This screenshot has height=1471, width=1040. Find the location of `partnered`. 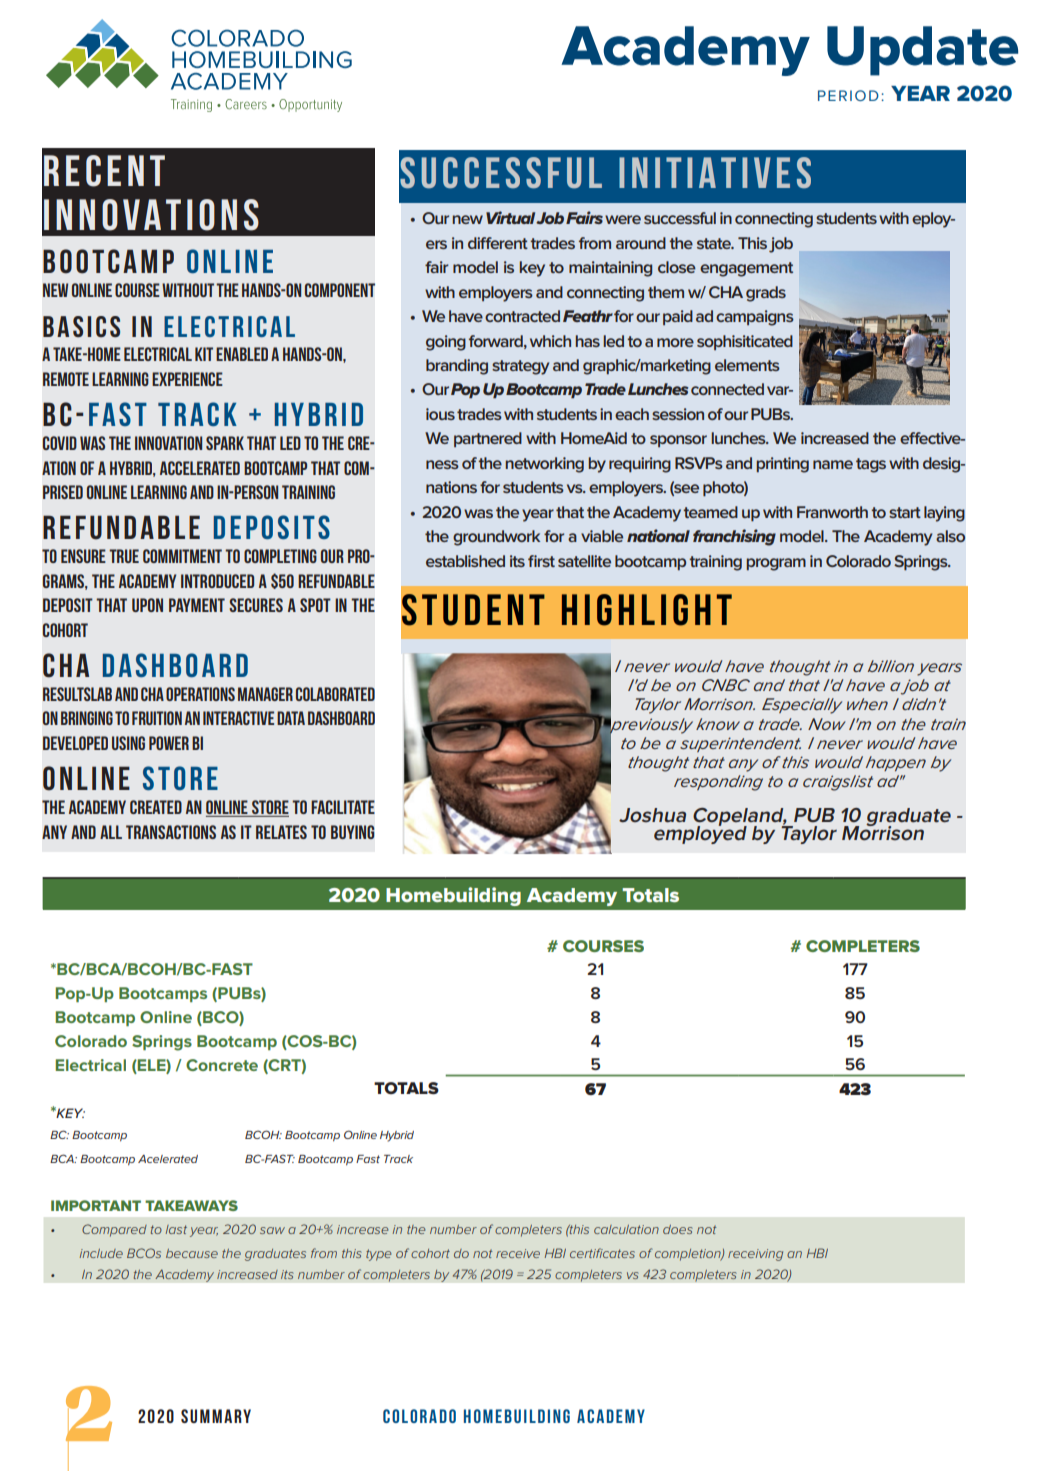

partnered is located at coordinates (488, 439).
